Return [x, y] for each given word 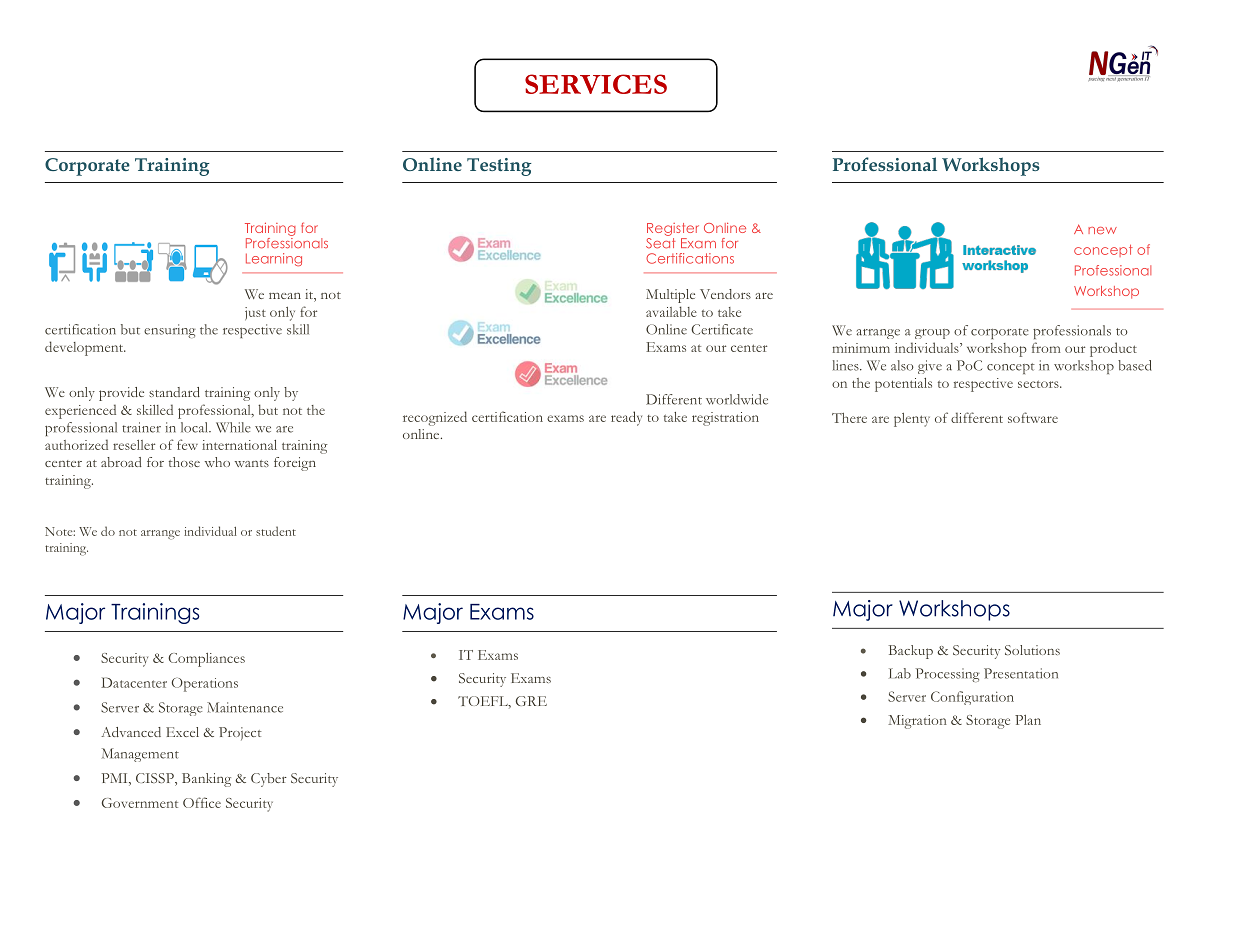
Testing [499, 167]
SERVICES [596, 84]
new [1102, 231]
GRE [531, 701]
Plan [1028, 720]
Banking [206, 780]
